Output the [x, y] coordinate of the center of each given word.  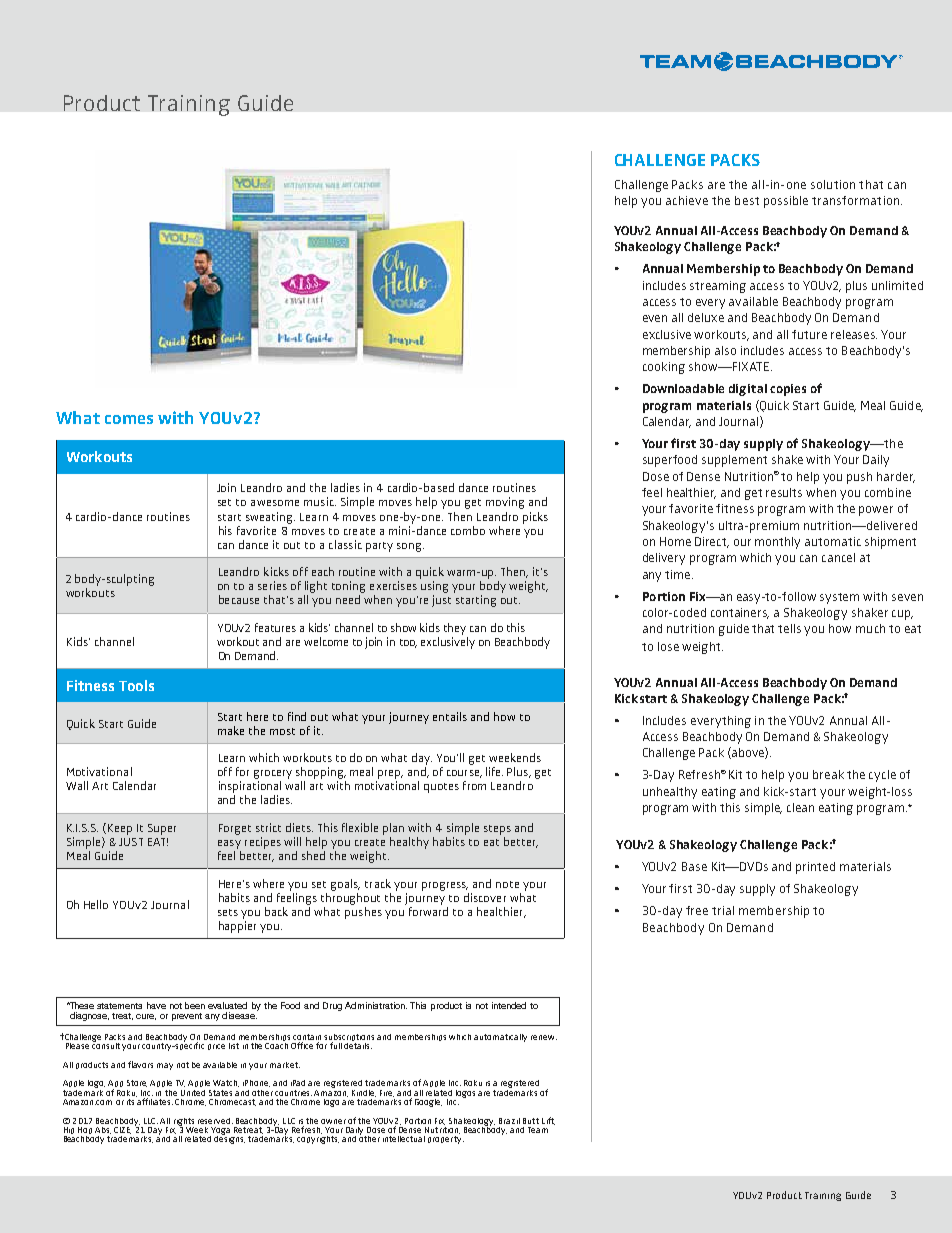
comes [129, 419]
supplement [734, 461]
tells [789, 628]
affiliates [154, 1100]
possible [786, 202]
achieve [687, 200]
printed [815, 868]
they [455, 629]
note [507, 884]
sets [228, 912]
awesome [275, 503]
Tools [136, 685]
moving [505, 503]
